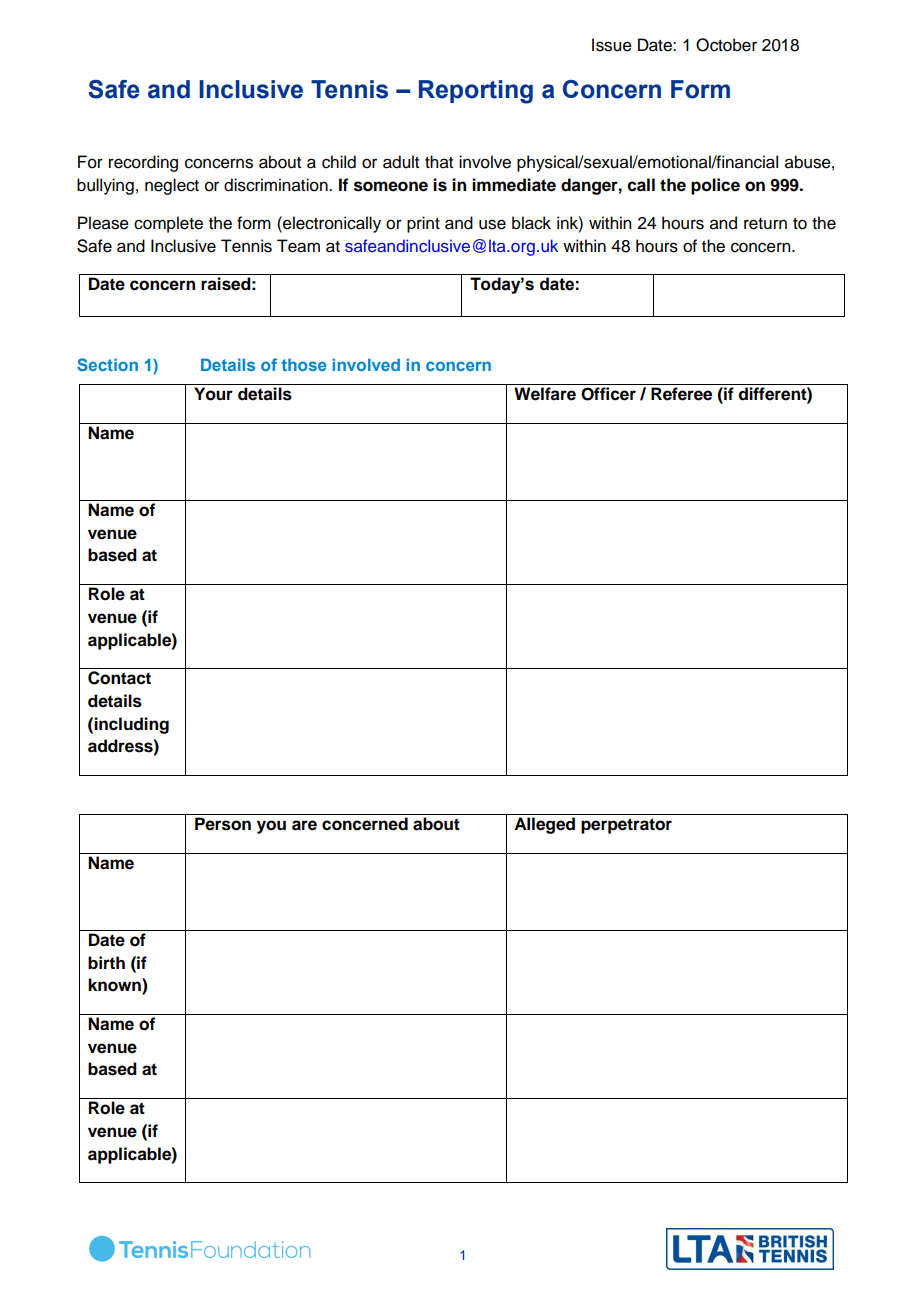 The width and height of the page is (924, 1308). I want to click on recording, so click(143, 163).
